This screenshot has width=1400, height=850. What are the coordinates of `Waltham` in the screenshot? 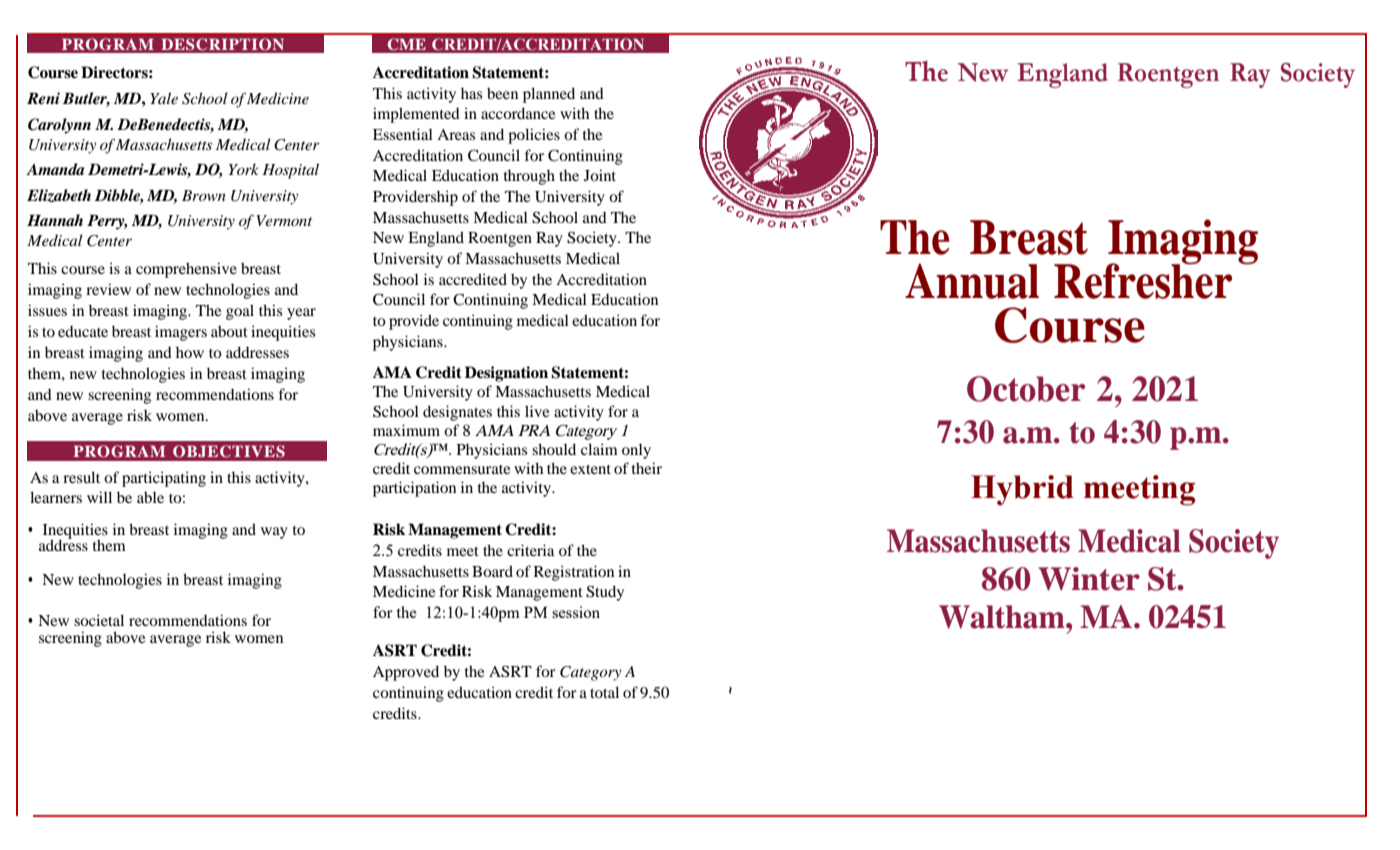 It's located at (1003, 617).
